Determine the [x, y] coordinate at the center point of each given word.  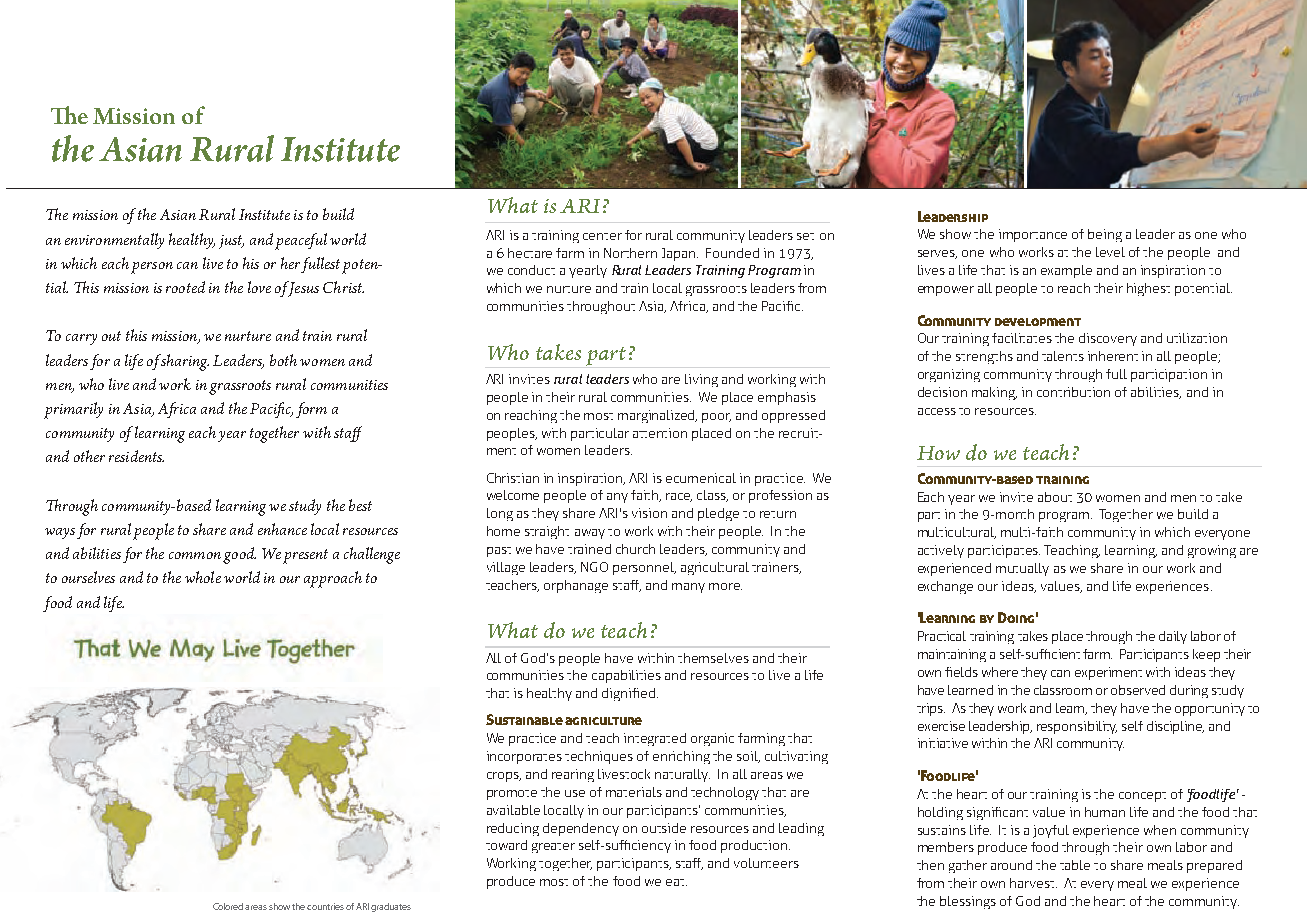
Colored [229, 906]
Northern [630, 253]
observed [1138, 690]
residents [136, 456]
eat [676, 882]
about [1055, 497]
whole [203, 577]
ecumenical [701, 478]
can [187, 265]
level [1110, 252]
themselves [713, 658]
